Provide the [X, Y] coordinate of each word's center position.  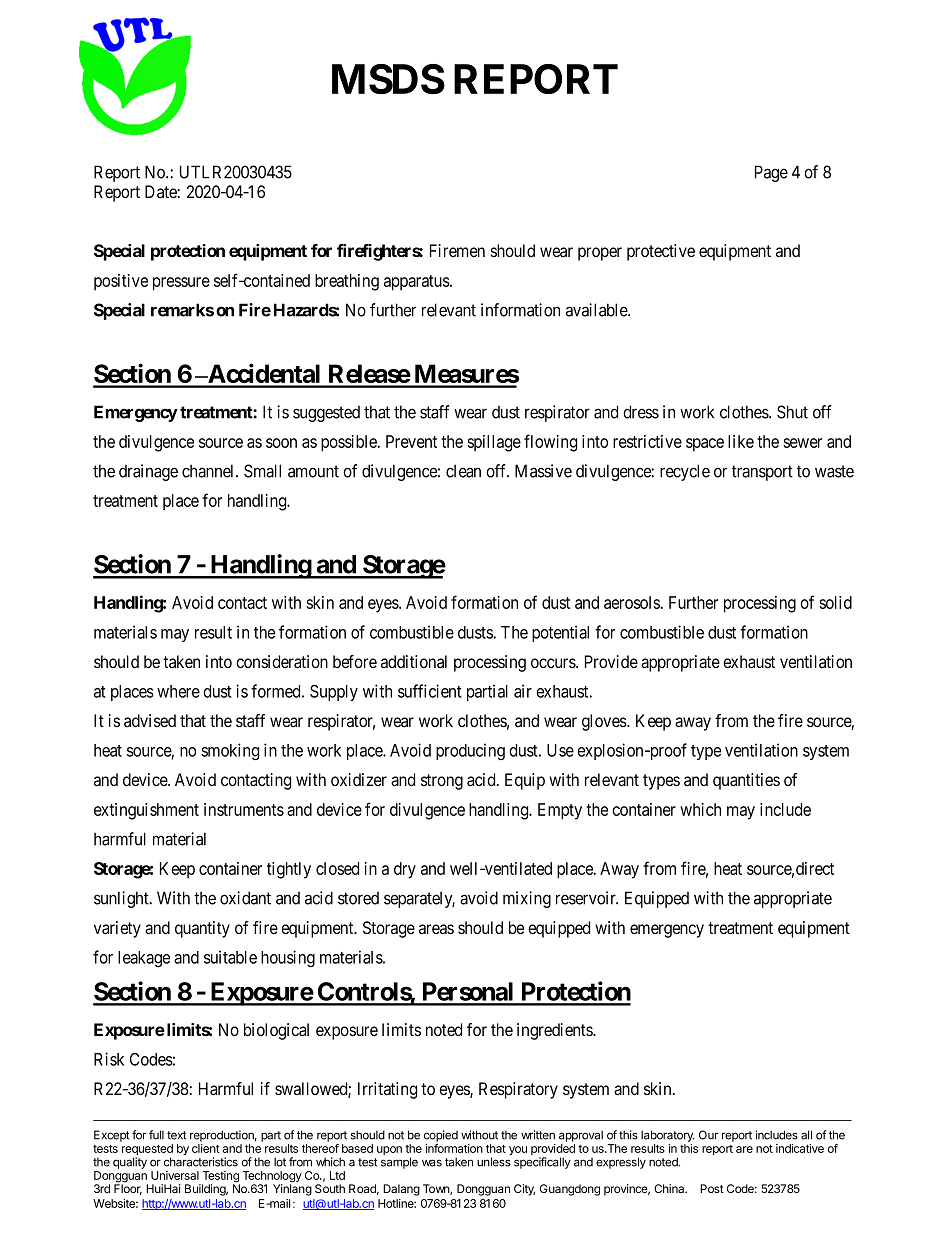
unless [494, 1162]
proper [600, 254]
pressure [181, 284]
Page [771, 173]
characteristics [201, 1162]
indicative [800, 1148]
